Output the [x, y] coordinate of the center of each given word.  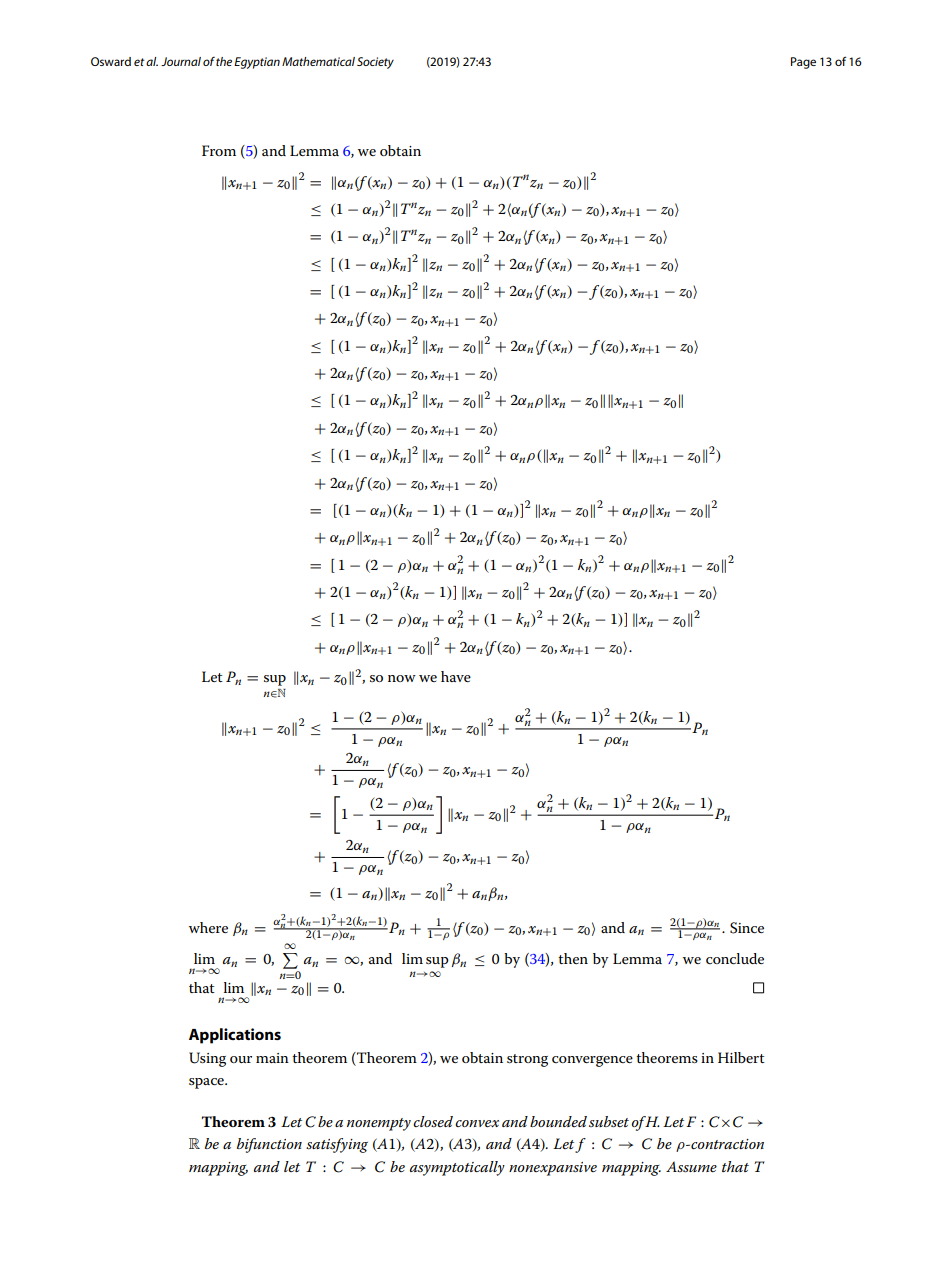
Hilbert [741, 1057]
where [208, 927]
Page [803, 63]
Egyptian [257, 63]
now [402, 678]
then [573, 958]
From [219, 150]
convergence [592, 1061]
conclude [735, 958]
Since [747, 928]
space [207, 1083]
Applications [235, 1036]
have [456, 676]
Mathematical [318, 61]
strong [527, 1060]
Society [375, 63]
